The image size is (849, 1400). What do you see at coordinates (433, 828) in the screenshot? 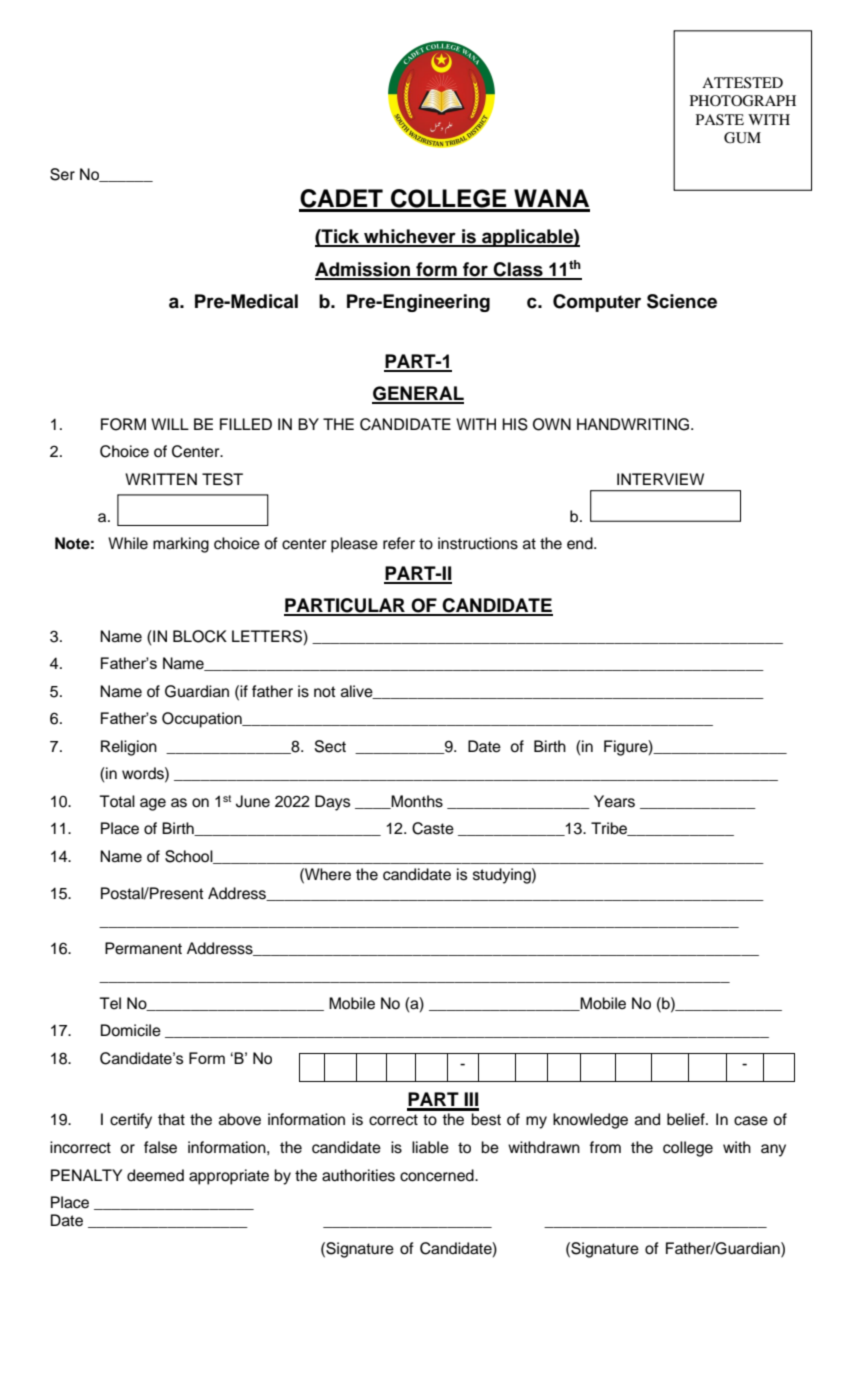
I see `Caste` at bounding box center [433, 828].
